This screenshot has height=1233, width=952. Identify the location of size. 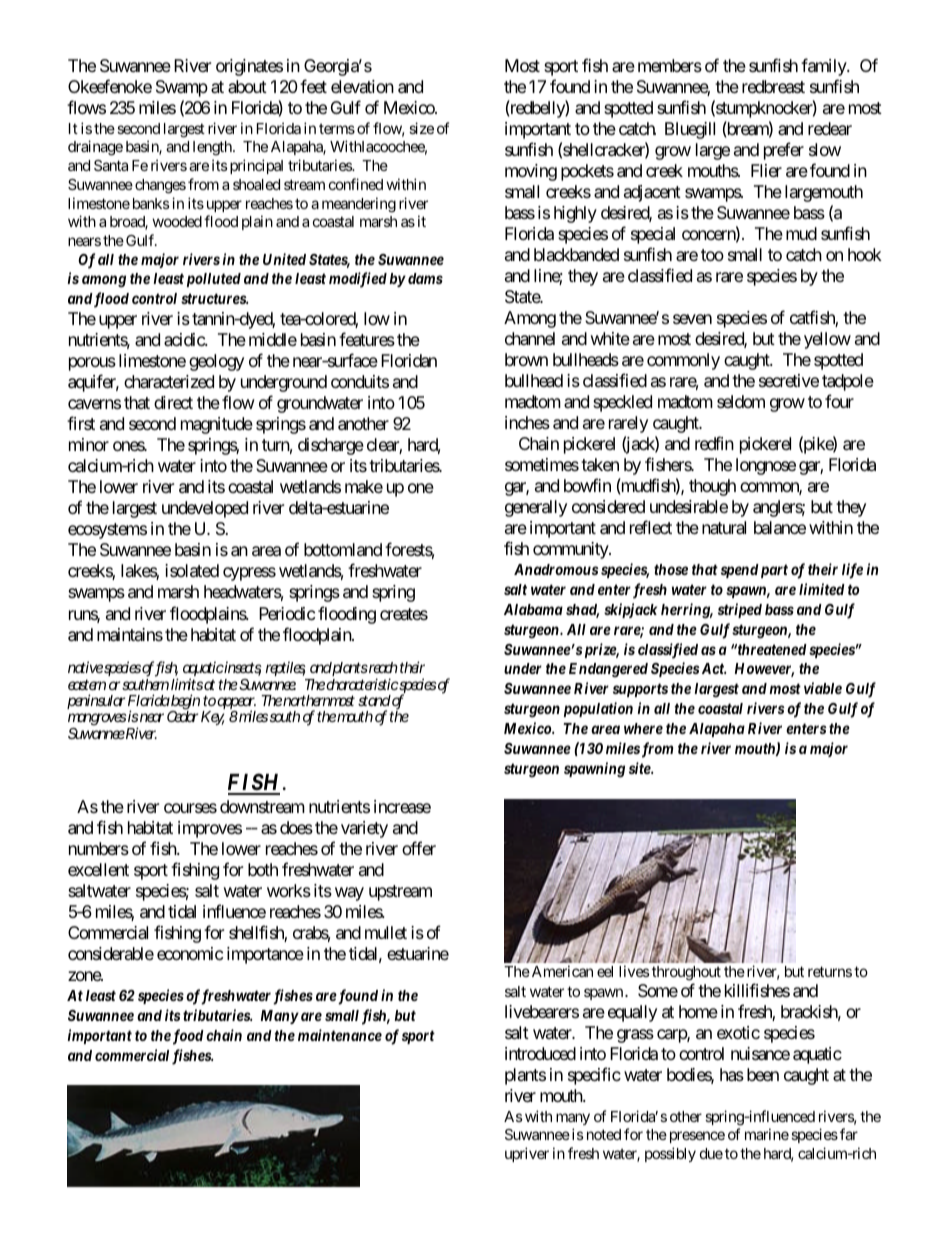
(421, 128).
